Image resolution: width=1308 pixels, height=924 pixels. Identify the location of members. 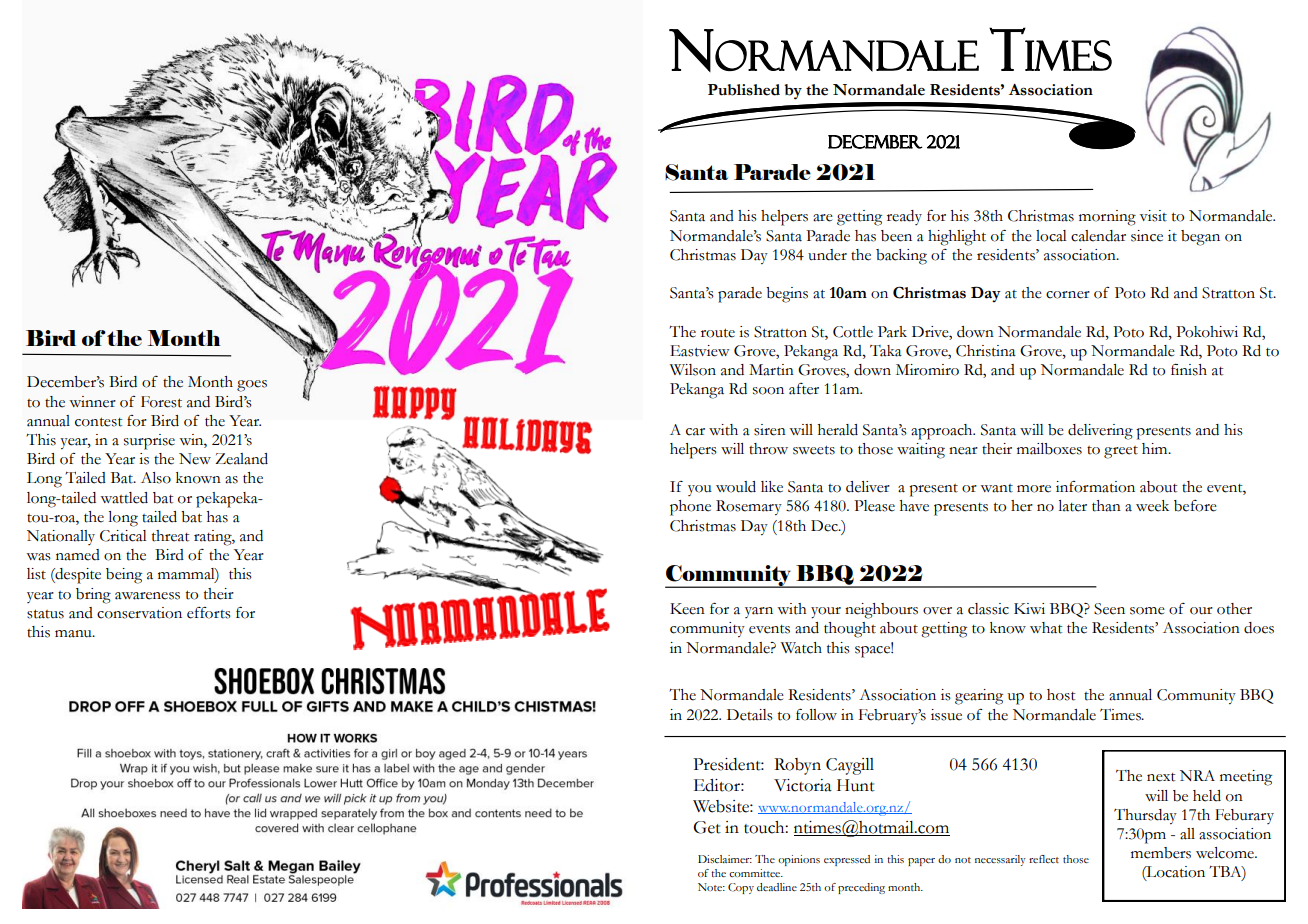
(1161, 853).
